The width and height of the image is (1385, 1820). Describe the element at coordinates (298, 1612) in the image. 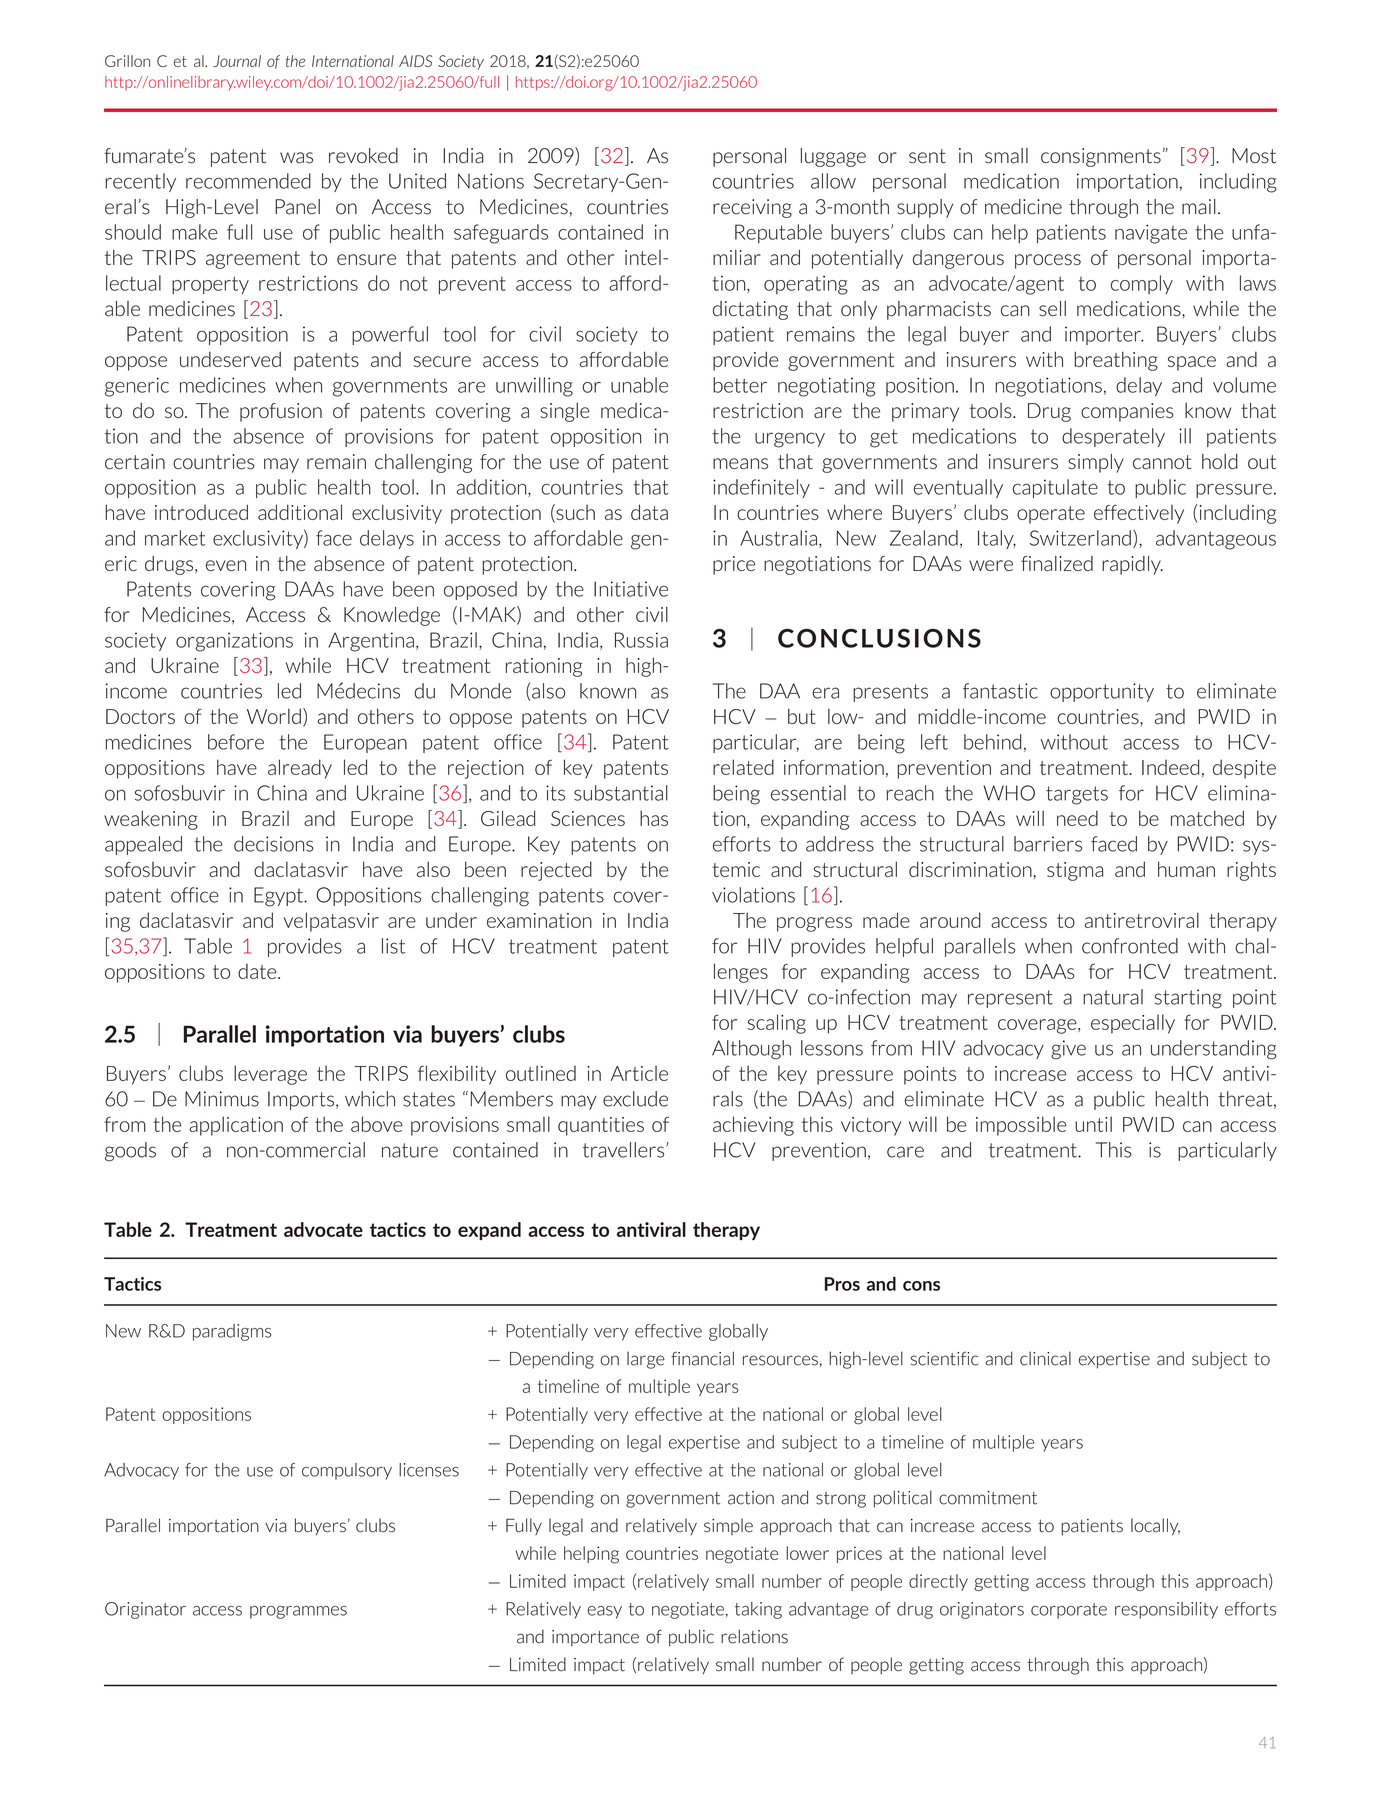

I see `programmes` at that location.
